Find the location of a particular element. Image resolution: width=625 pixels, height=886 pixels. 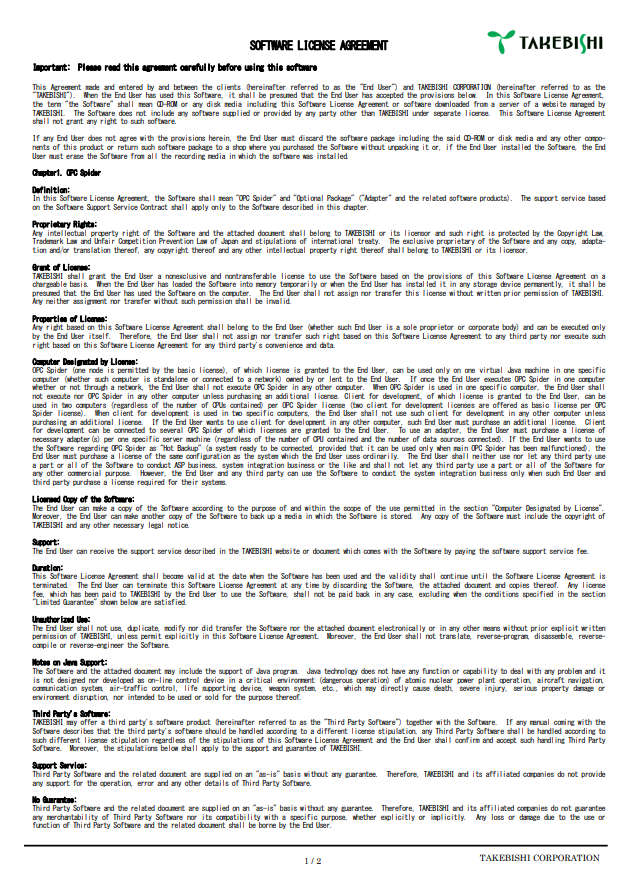

made is located at coordinates (92, 87).
